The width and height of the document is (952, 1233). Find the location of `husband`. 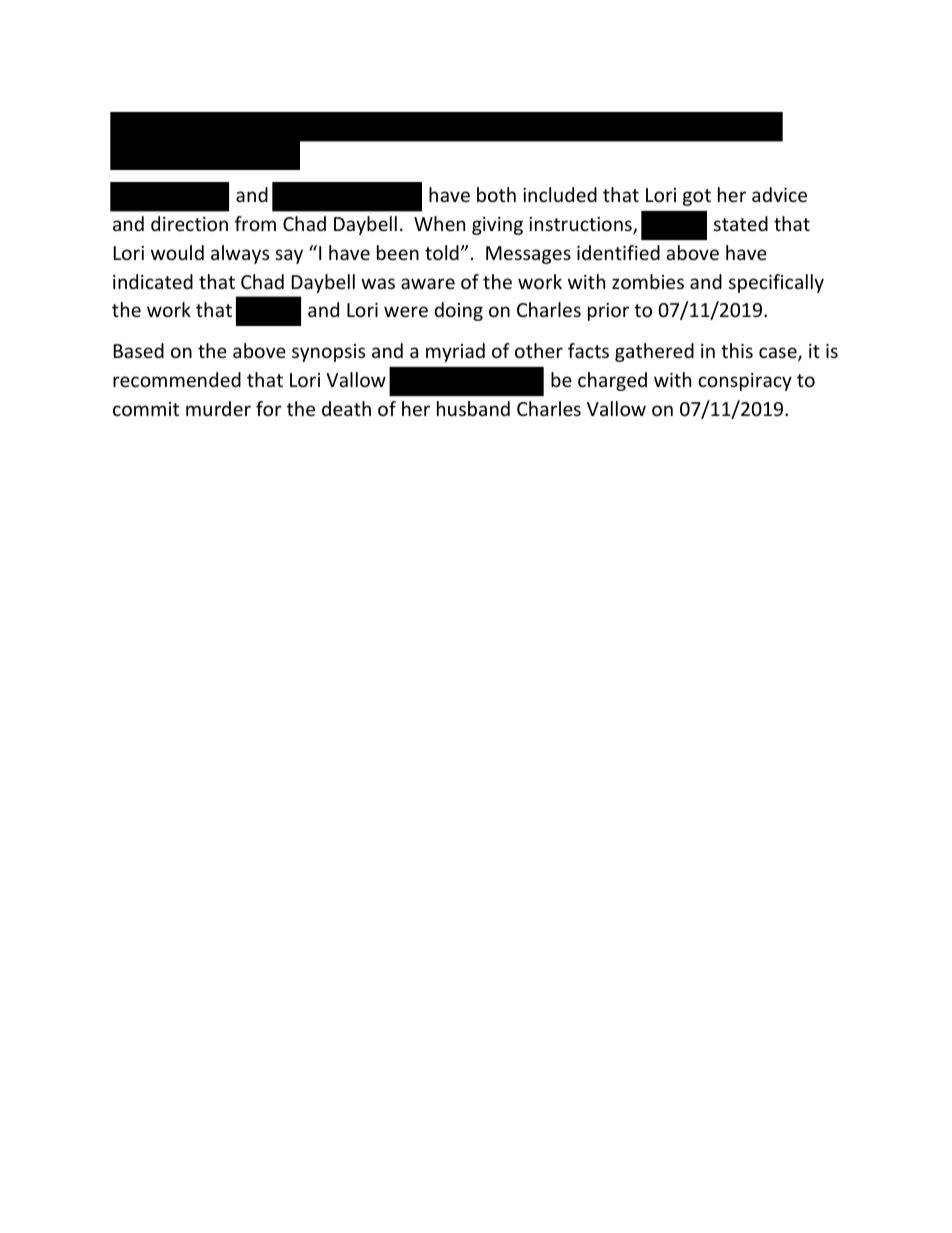

husband is located at coordinates (473, 408).
